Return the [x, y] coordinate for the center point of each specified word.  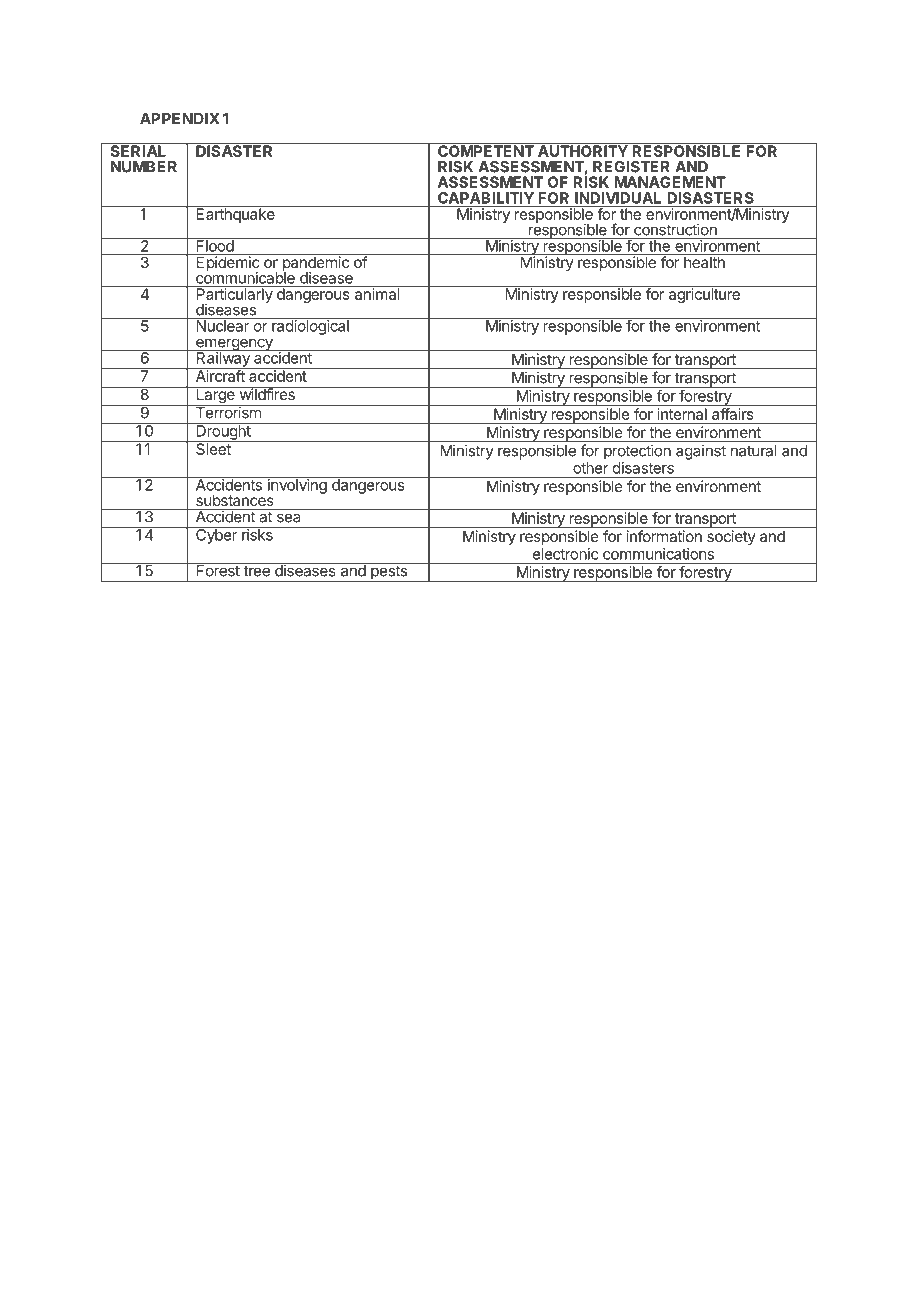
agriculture [704, 294]
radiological [310, 326]
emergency [234, 345]
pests [389, 574]
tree [257, 571]
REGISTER [631, 167]
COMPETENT [486, 150]
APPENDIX [180, 119]
